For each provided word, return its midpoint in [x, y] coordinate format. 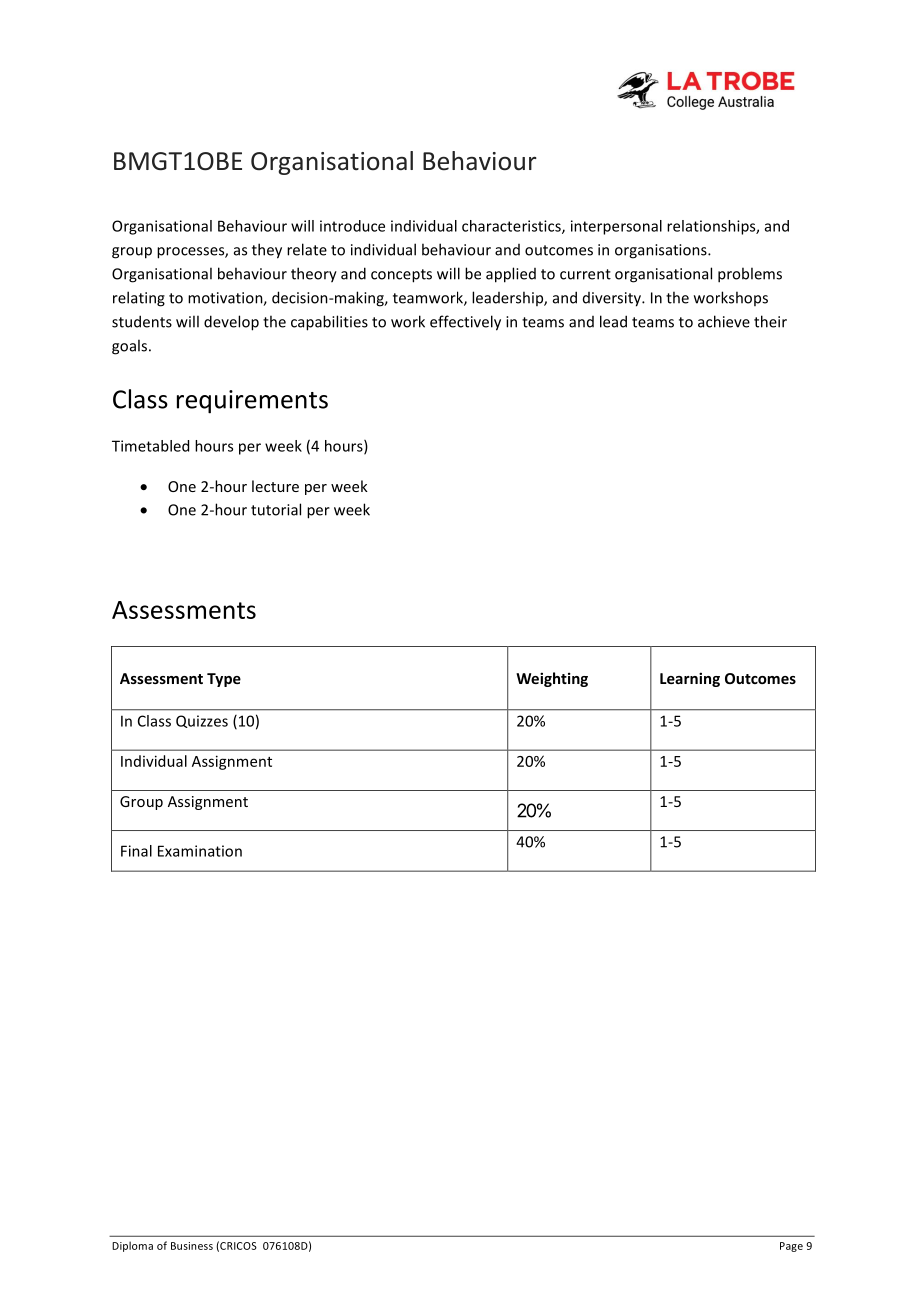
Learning [690, 679]
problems [750, 275]
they [267, 251]
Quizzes [202, 721]
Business [192, 1246]
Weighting [552, 679]
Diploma [132, 1246]
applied [511, 275]
